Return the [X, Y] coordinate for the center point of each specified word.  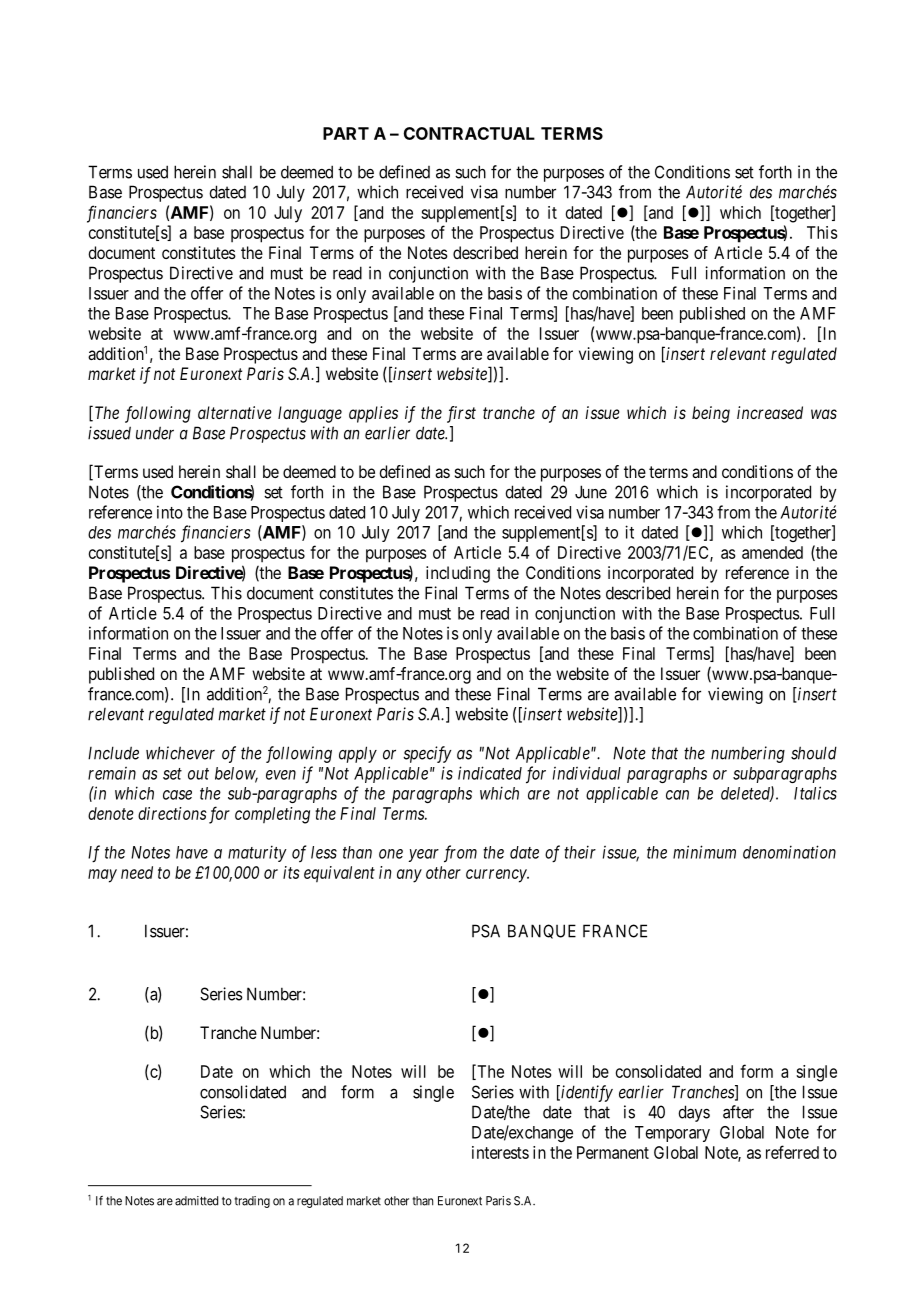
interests [500, 1152]
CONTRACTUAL [469, 133]
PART [346, 133]
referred [792, 1152]
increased [770, 412]
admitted [196, 1201]
